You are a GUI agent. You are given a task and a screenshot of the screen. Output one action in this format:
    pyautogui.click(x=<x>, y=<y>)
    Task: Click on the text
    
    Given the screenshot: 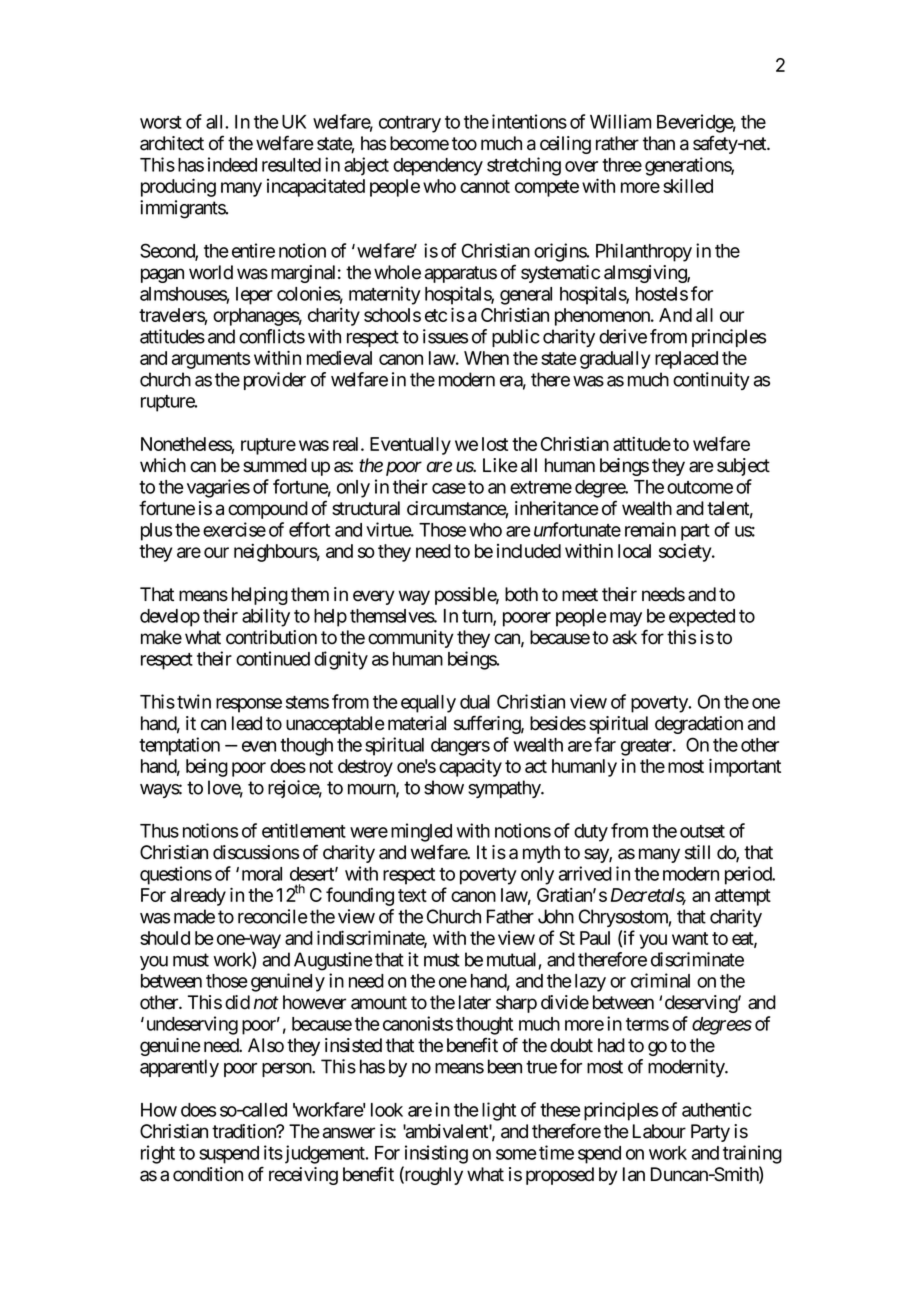 What is the action you would take?
    pyautogui.click(x=412, y=895)
